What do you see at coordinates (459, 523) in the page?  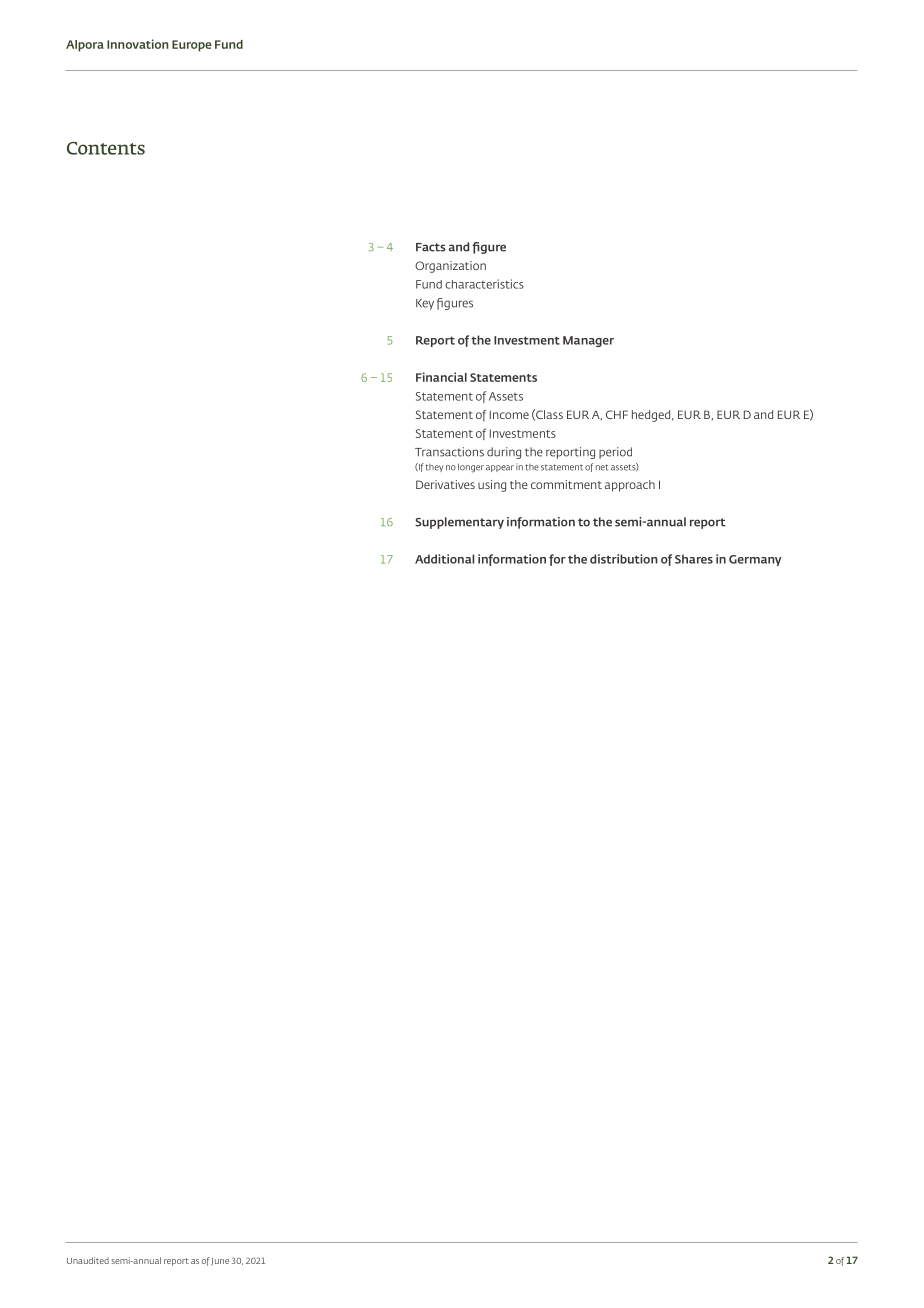 I see `Supplementary` at bounding box center [459, 523].
